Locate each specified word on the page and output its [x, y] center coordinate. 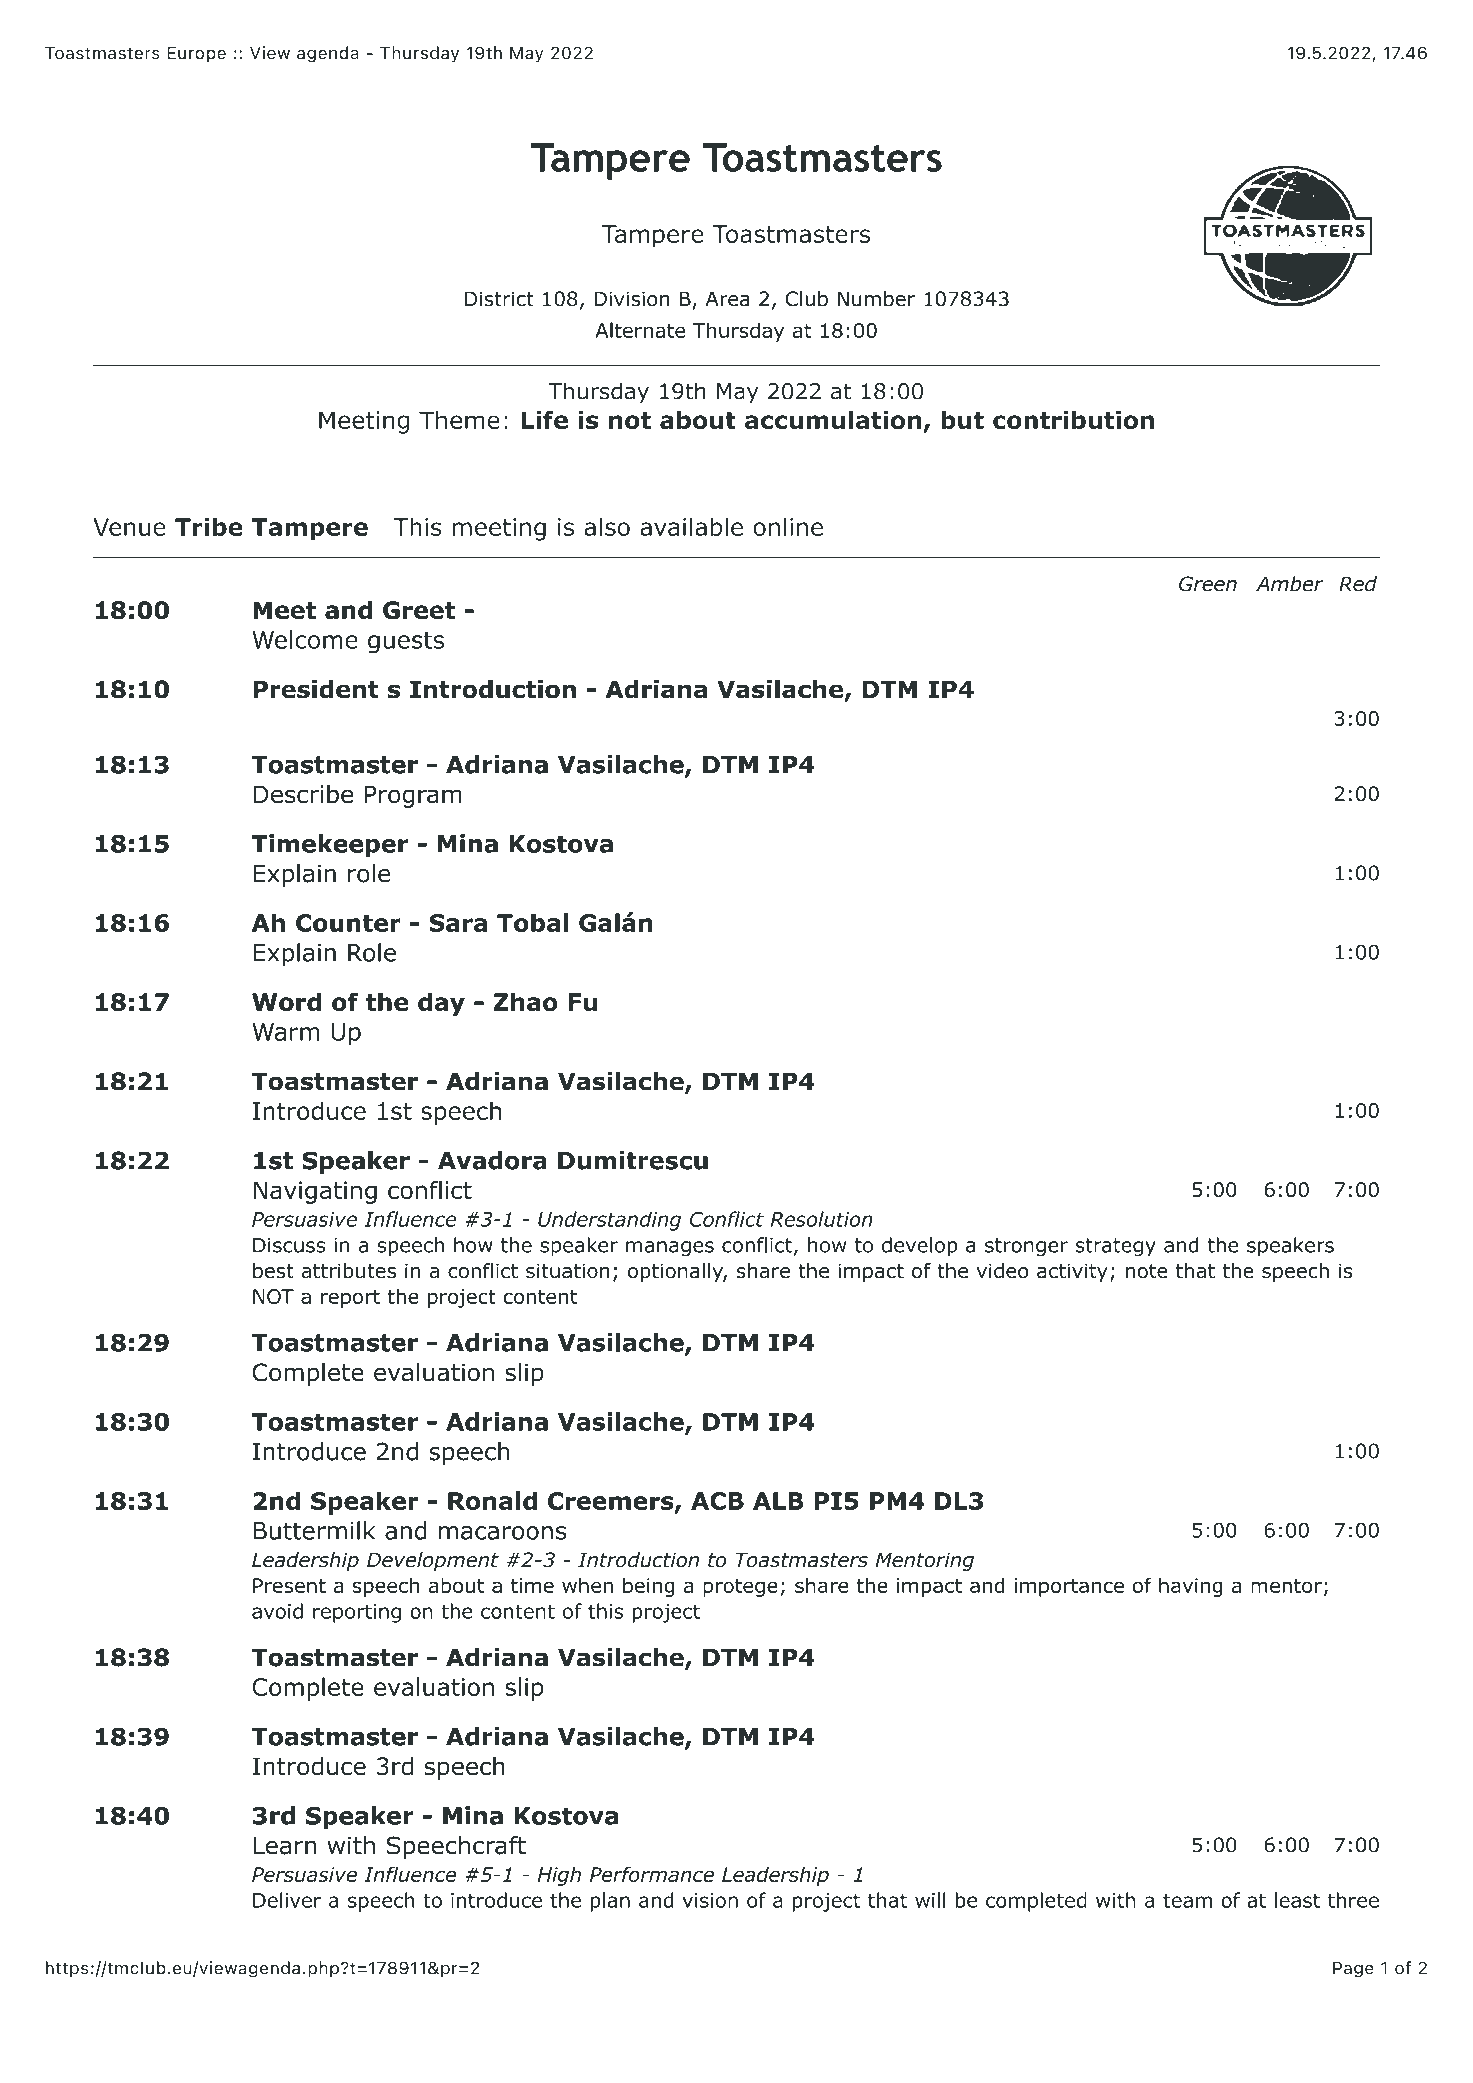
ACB [717, 1501]
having [1191, 1587]
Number [876, 299]
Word [286, 1002]
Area [727, 299]
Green [1208, 584]
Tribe [209, 526]
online [788, 526]
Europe [197, 54]
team [1187, 1900]
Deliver [287, 1900]
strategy [1115, 1247]
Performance [652, 1874]
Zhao [526, 1001]
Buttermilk [314, 1530]
